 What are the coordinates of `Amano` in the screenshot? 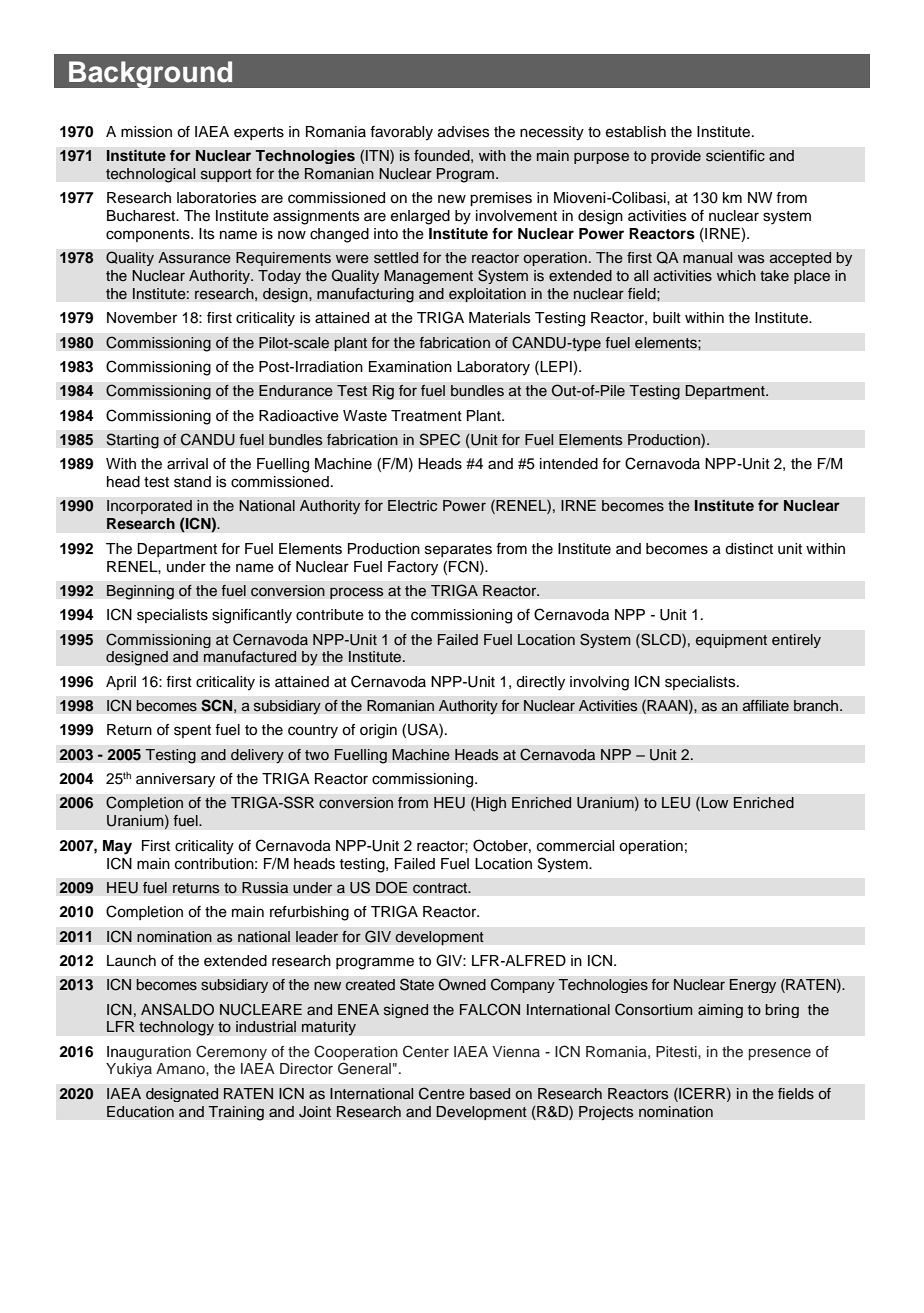 It's located at (181, 1068).
